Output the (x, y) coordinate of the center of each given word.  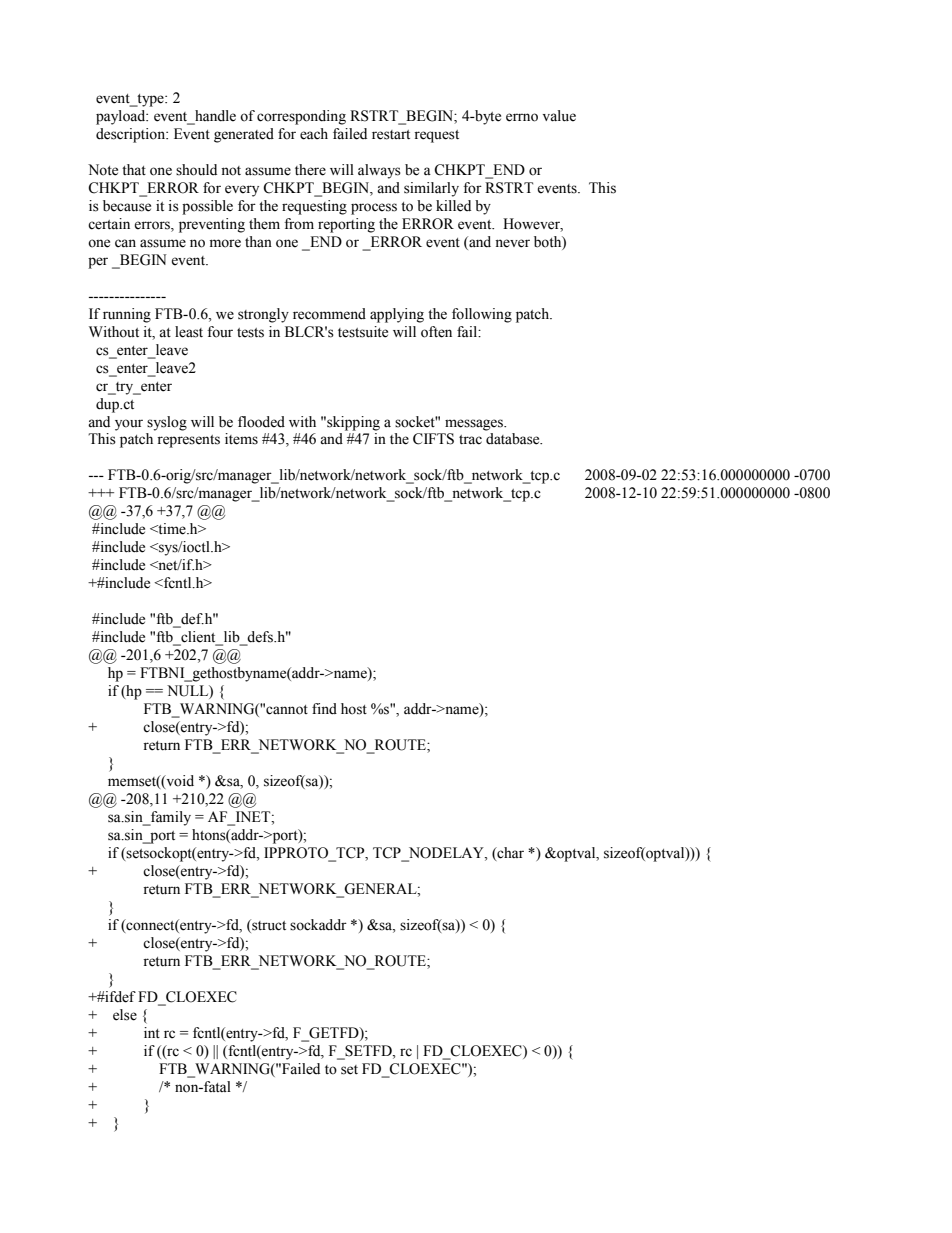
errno (522, 117)
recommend (329, 314)
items (241, 439)
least (189, 332)
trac (470, 440)
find (324, 709)
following (482, 315)
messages (475, 425)
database (514, 439)
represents (188, 441)
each (314, 134)
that (134, 170)
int (152, 1032)
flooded (261, 422)
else (125, 1015)
